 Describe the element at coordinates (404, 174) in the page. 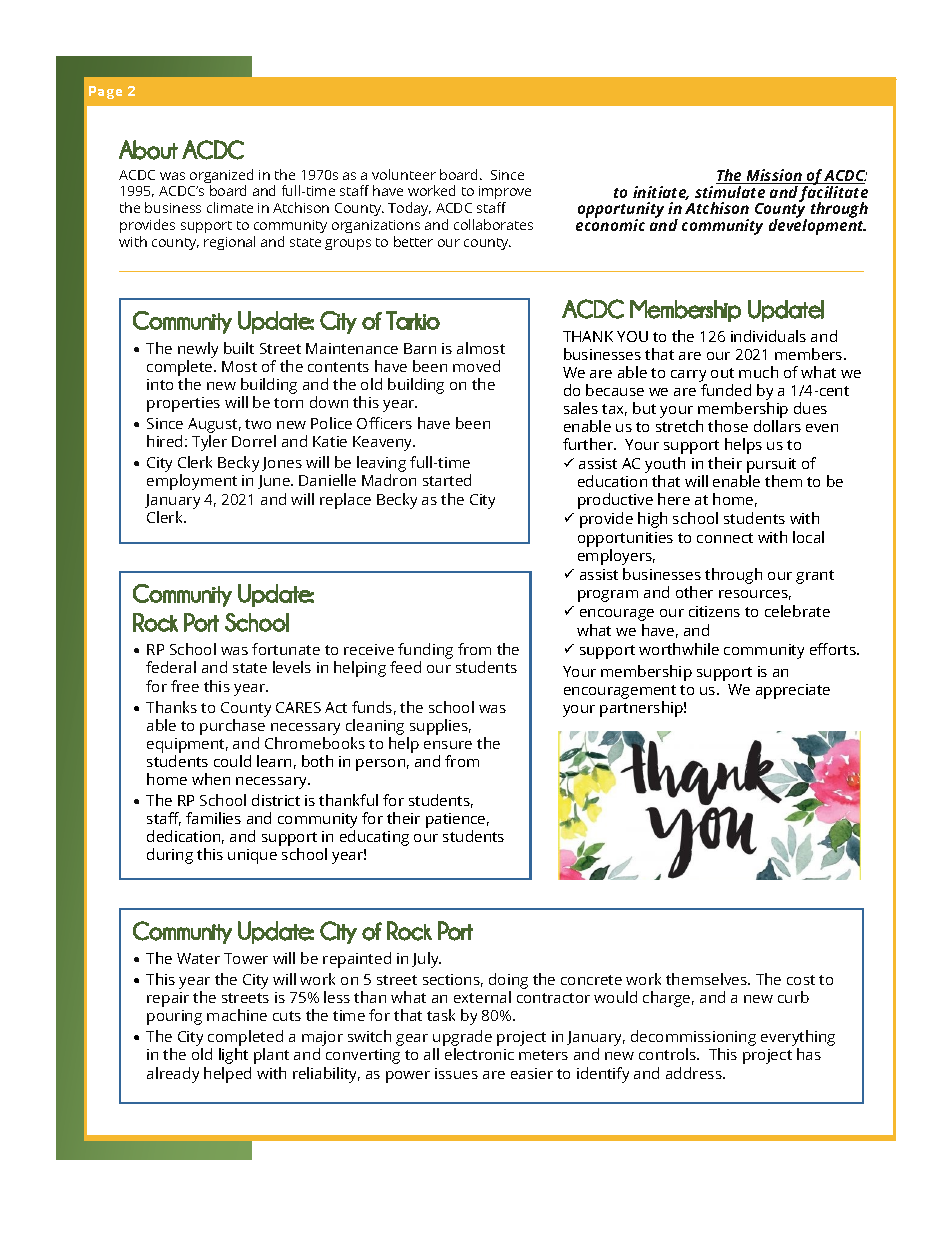

I see `volunteer` at that location.
